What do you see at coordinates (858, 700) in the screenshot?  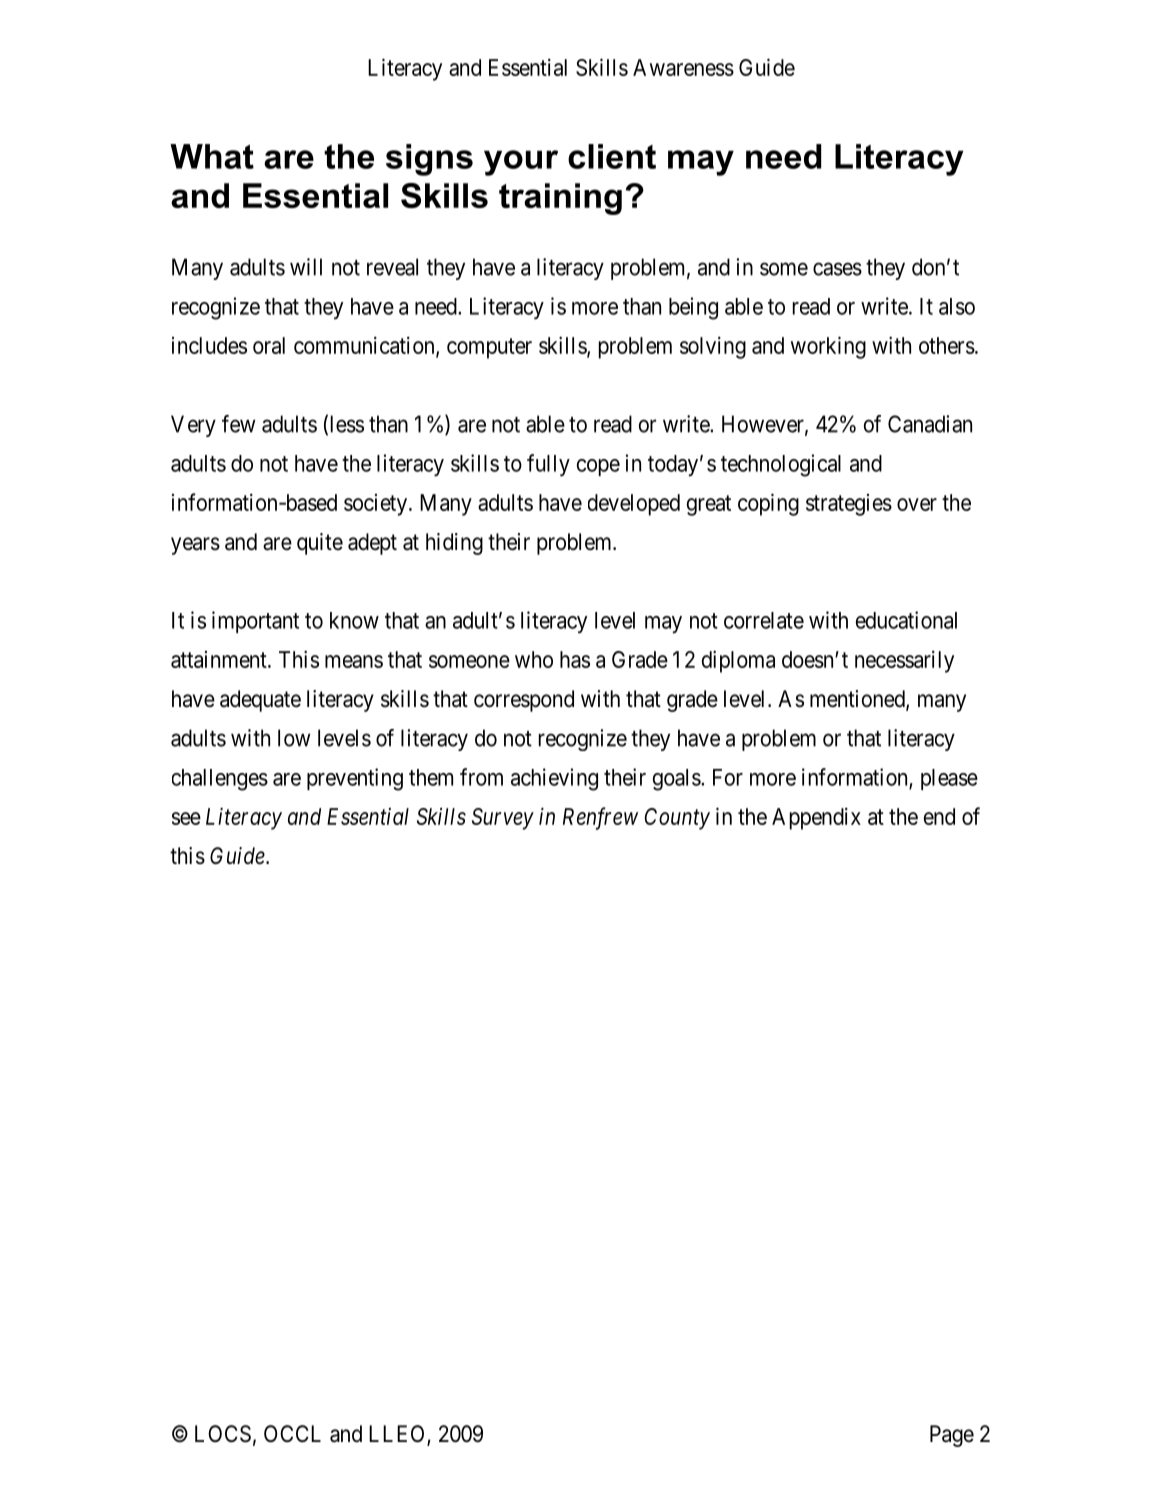 I see `mentioned` at bounding box center [858, 700].
